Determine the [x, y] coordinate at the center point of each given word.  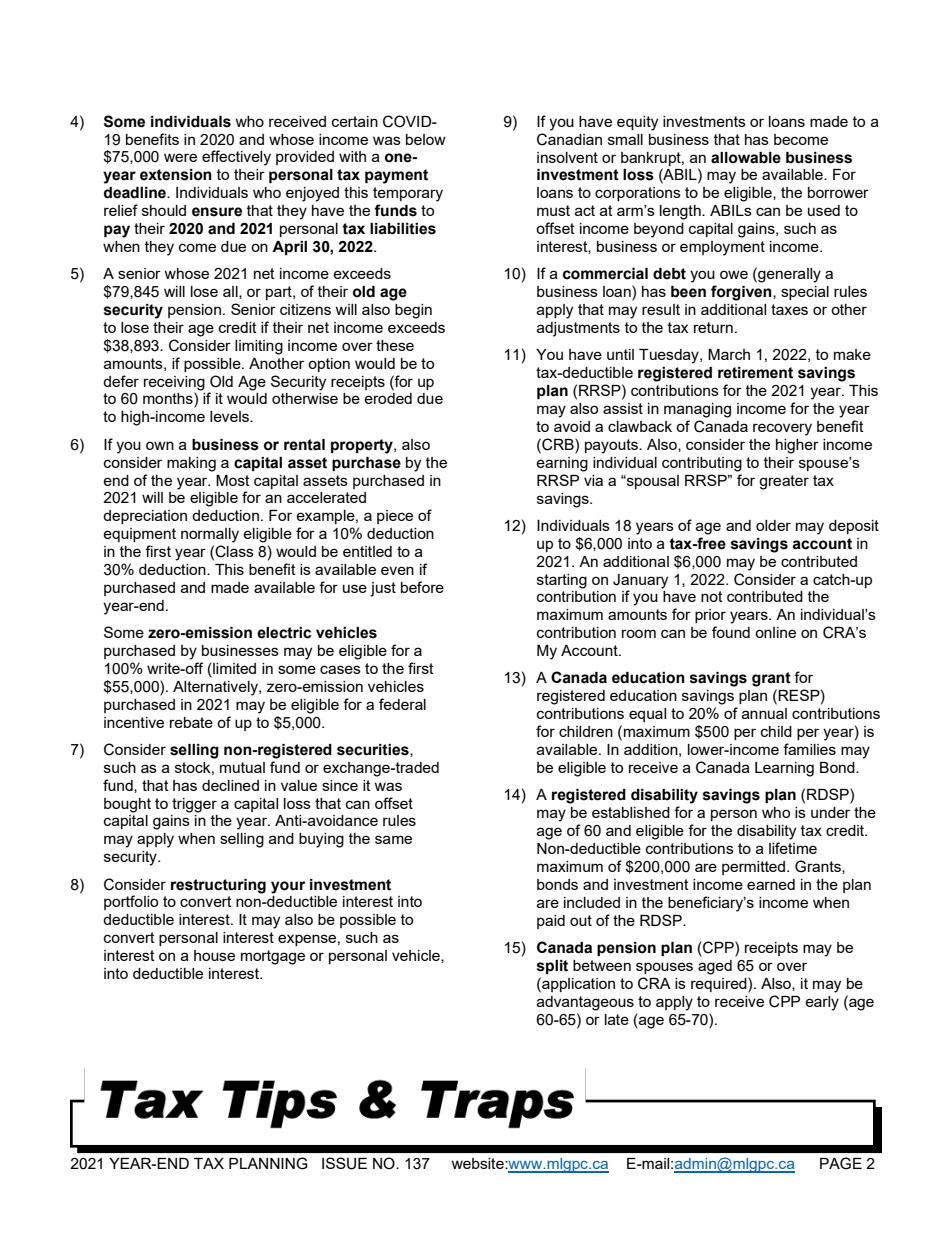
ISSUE [344, 1163]
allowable [746, 158]
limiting [259, 347]
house [214, 955]
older [773, 525]
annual [764, 713]
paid [551, 922]
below [426, 139]
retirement [755, 373]
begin [413, 311]
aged [715, 967]
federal [402, 704]
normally [210, 535]
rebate [191, 722]
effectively [236, 158]
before [422, 587]
